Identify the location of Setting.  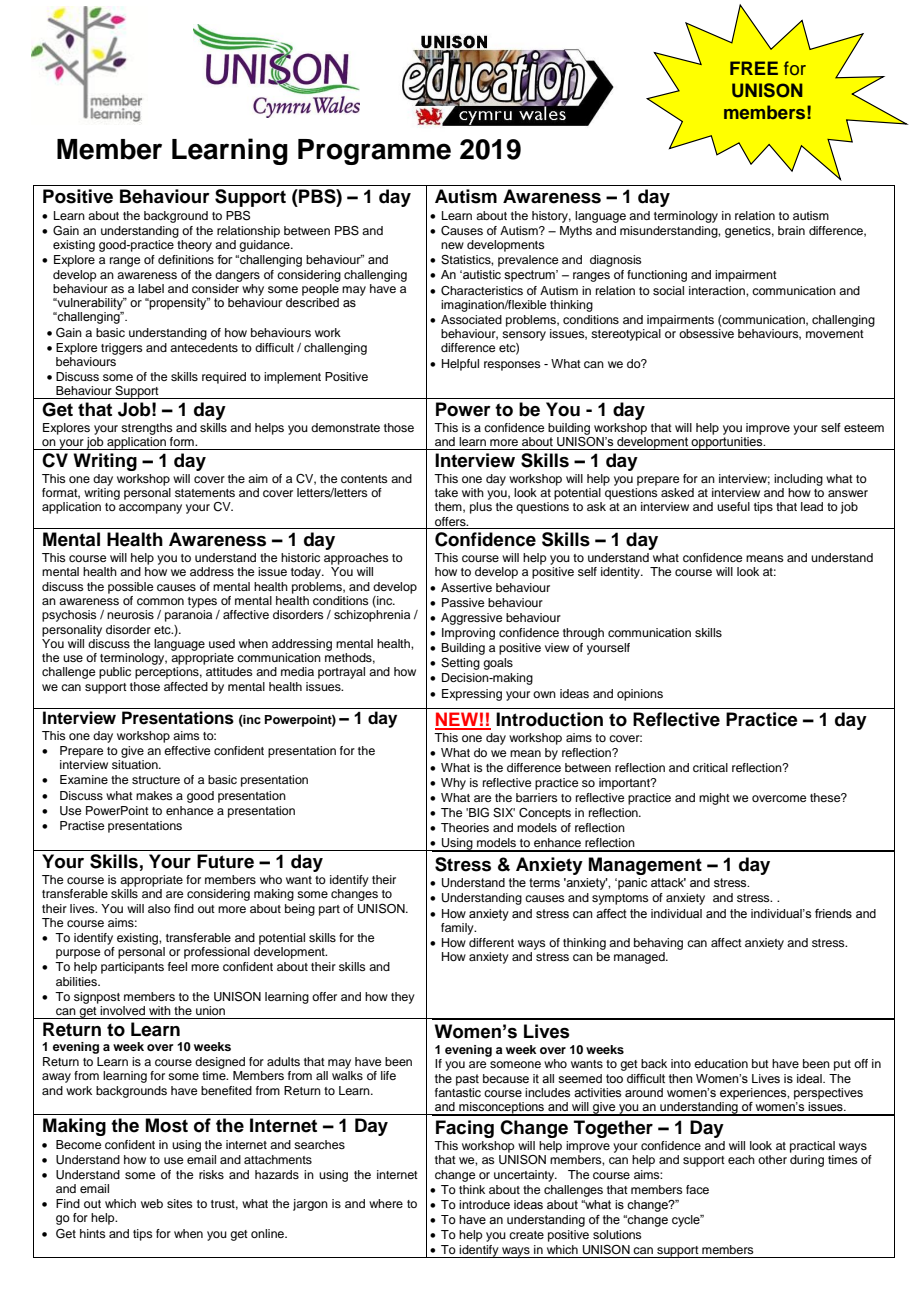
(460, 664).
